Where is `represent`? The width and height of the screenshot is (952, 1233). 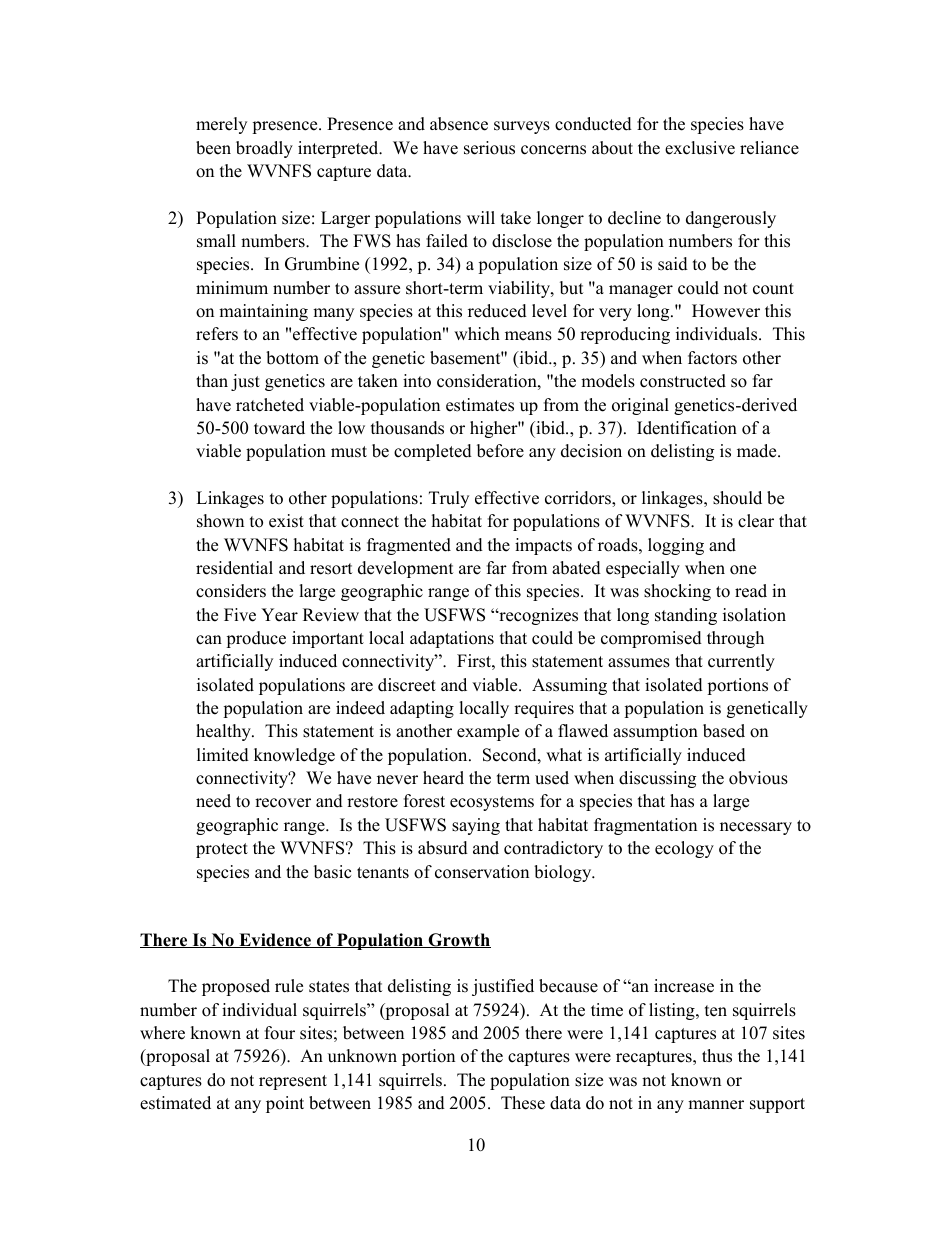
represent is located at coordinates (293, 1082).
